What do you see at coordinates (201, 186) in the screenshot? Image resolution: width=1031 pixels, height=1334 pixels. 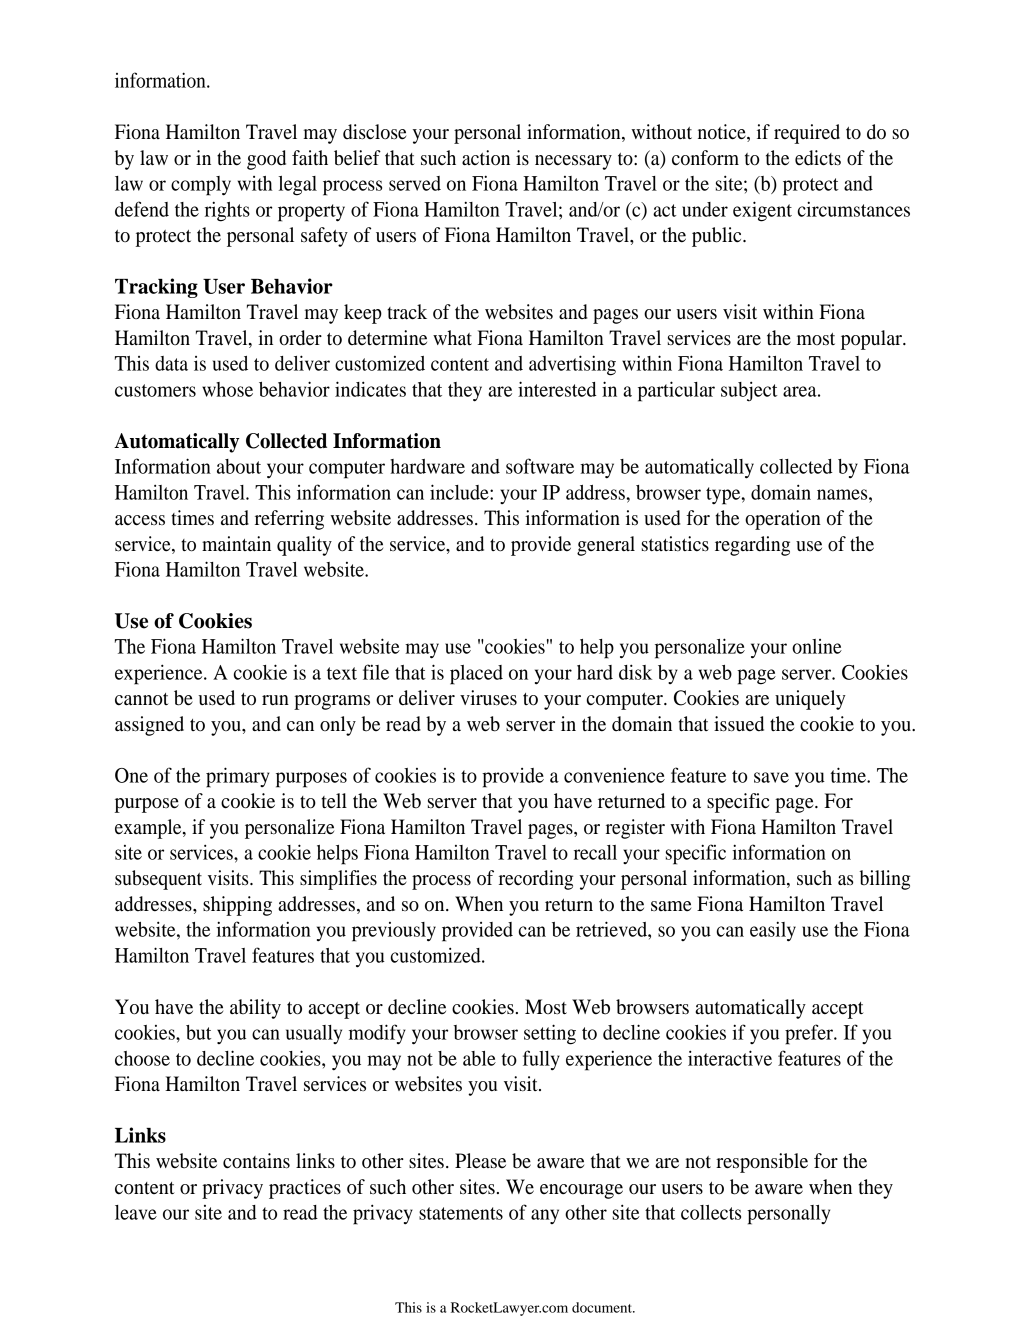 I see `comply` at bounding box center [201, 186].
